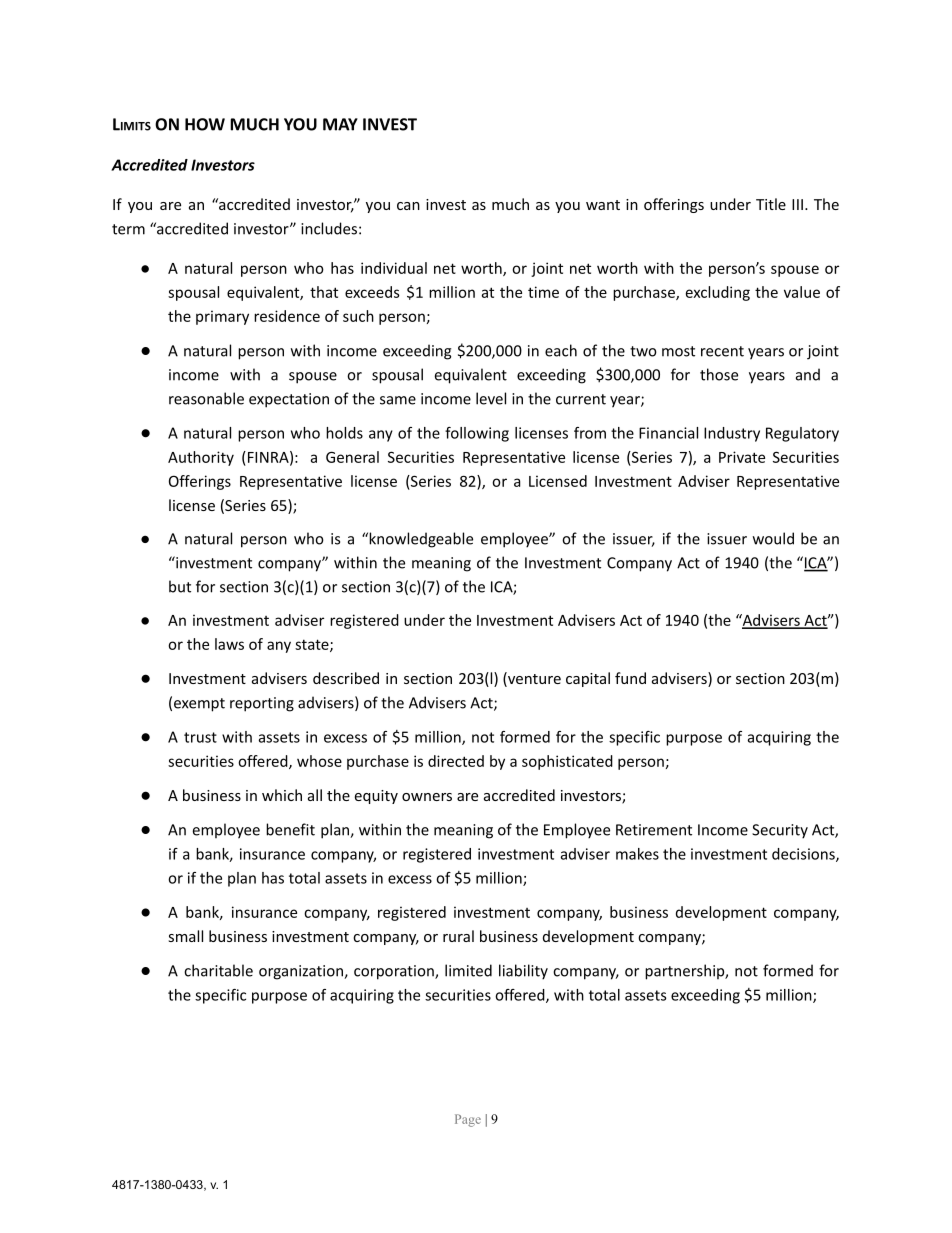  Describe the element at coordinates (218, 970) in the screenshot. I see `charitable` at that location.
